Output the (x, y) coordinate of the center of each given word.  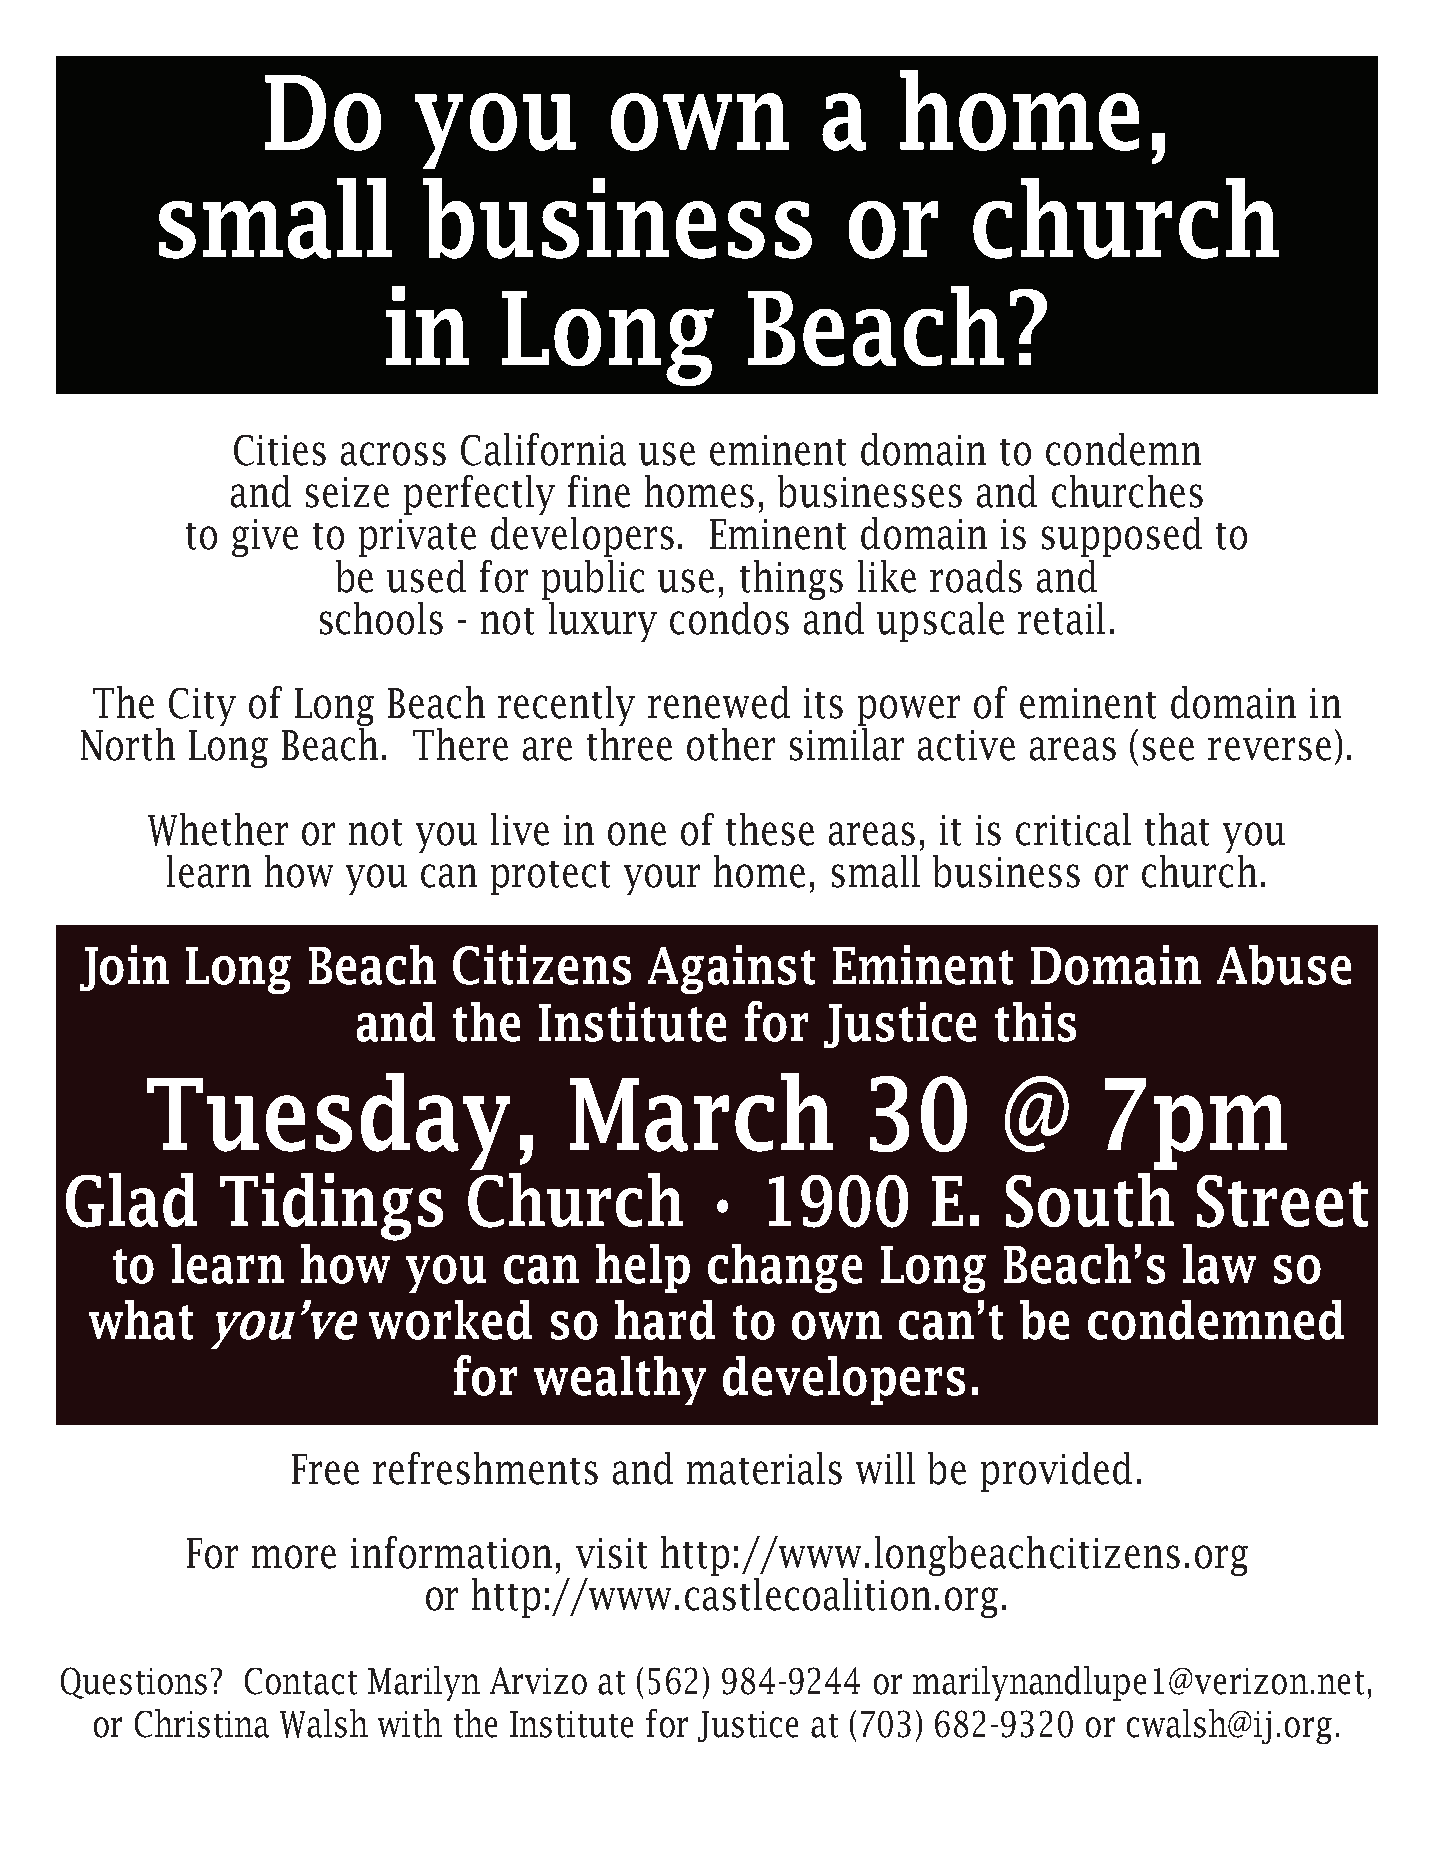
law (1219, 1264)
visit (611, 1553)
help (643, 1268)
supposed (1122, 537)
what (141, 1320)
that (1177, 829)
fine (599, 491)
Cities (280, 450)
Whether (218, 829)
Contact (301, 1681)
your (662, 879)
